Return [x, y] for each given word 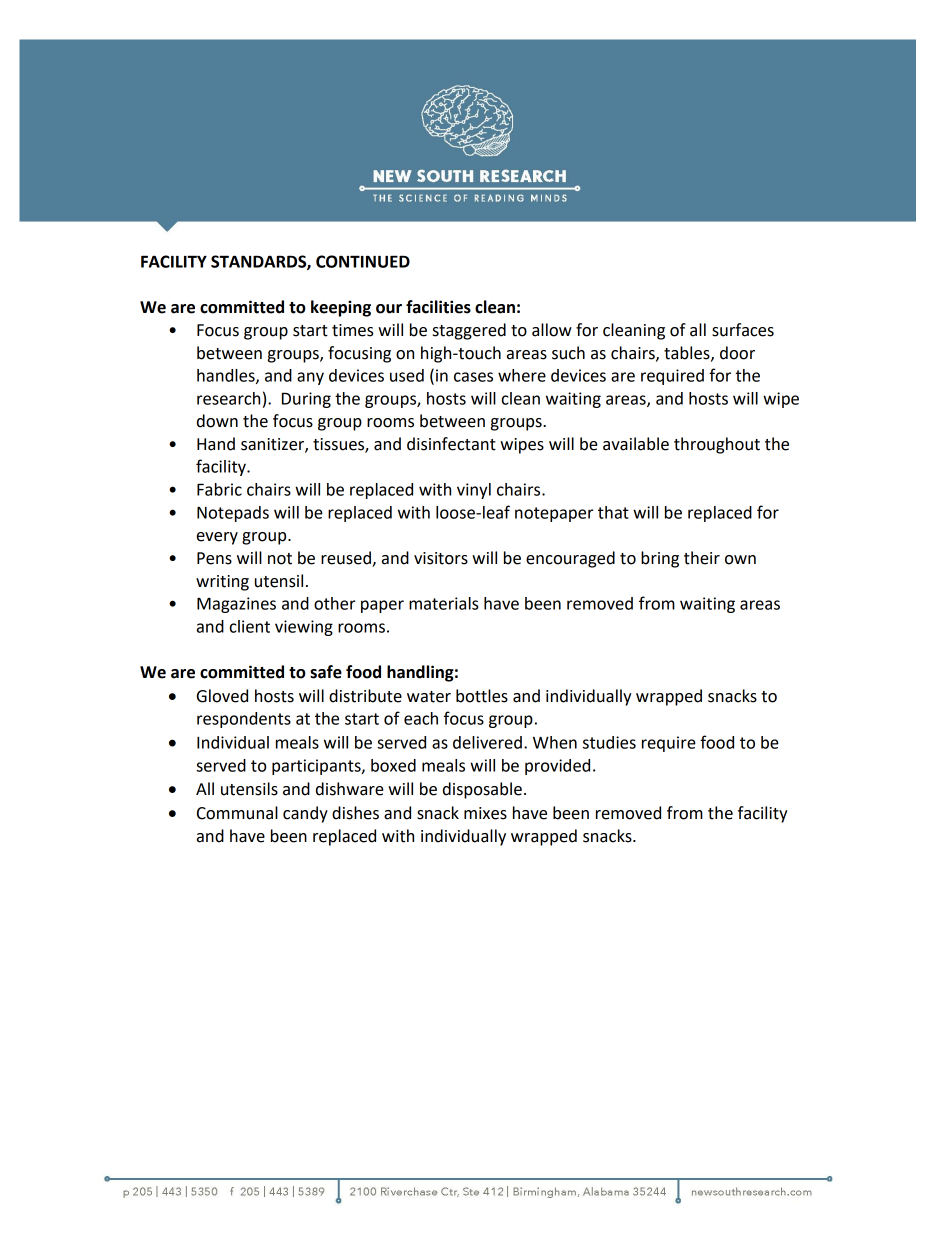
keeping [341, 308]
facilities [438, 307]
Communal [237, 813]
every [217, 538]
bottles [482, 696]
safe [326, 672]
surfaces [743, 330]
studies [609, 742]
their [702, 558]
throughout [717, 445]
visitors [441, 558]
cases [473, 377]
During [306, 400]
